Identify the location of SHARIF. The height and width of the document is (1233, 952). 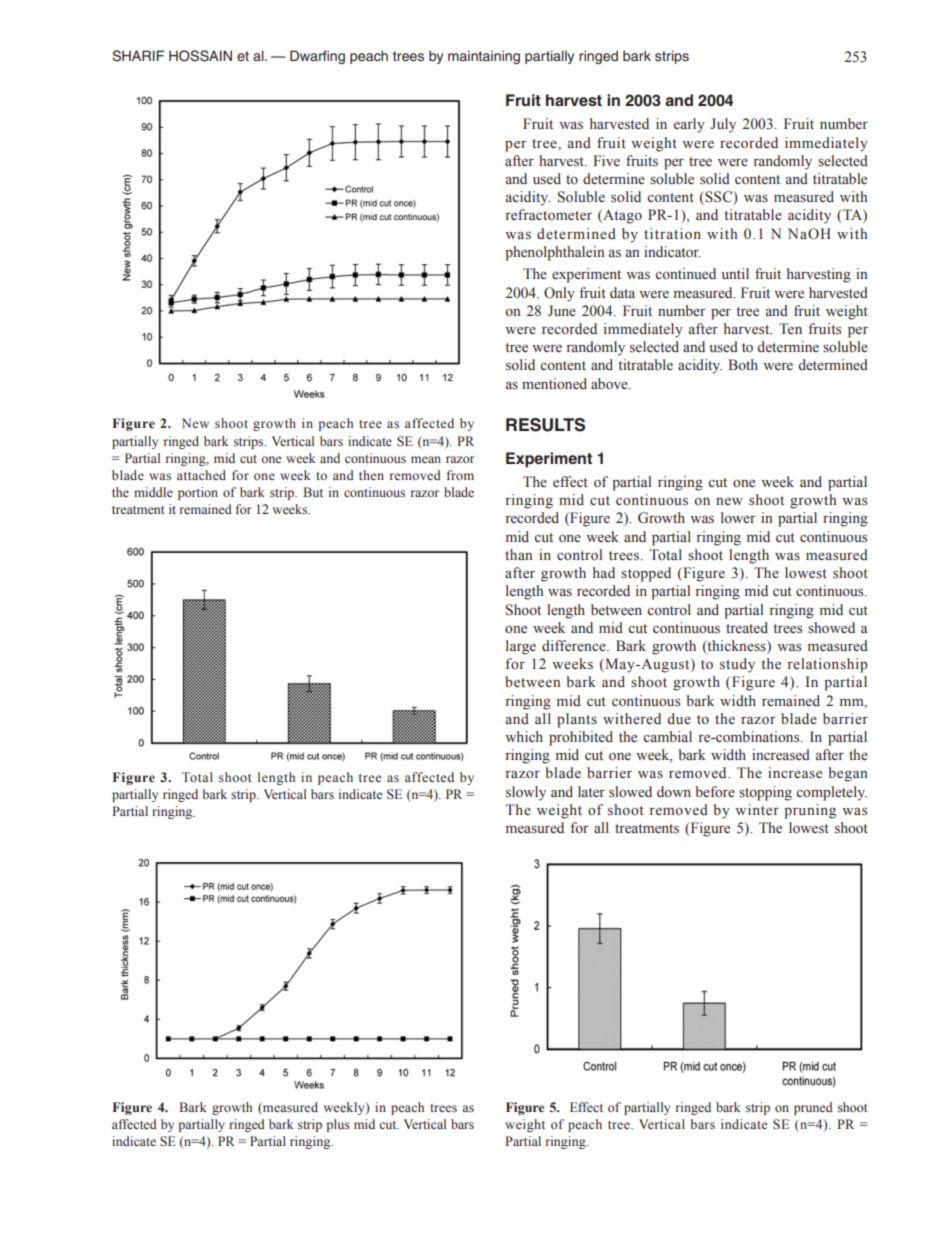
(138, 56).
